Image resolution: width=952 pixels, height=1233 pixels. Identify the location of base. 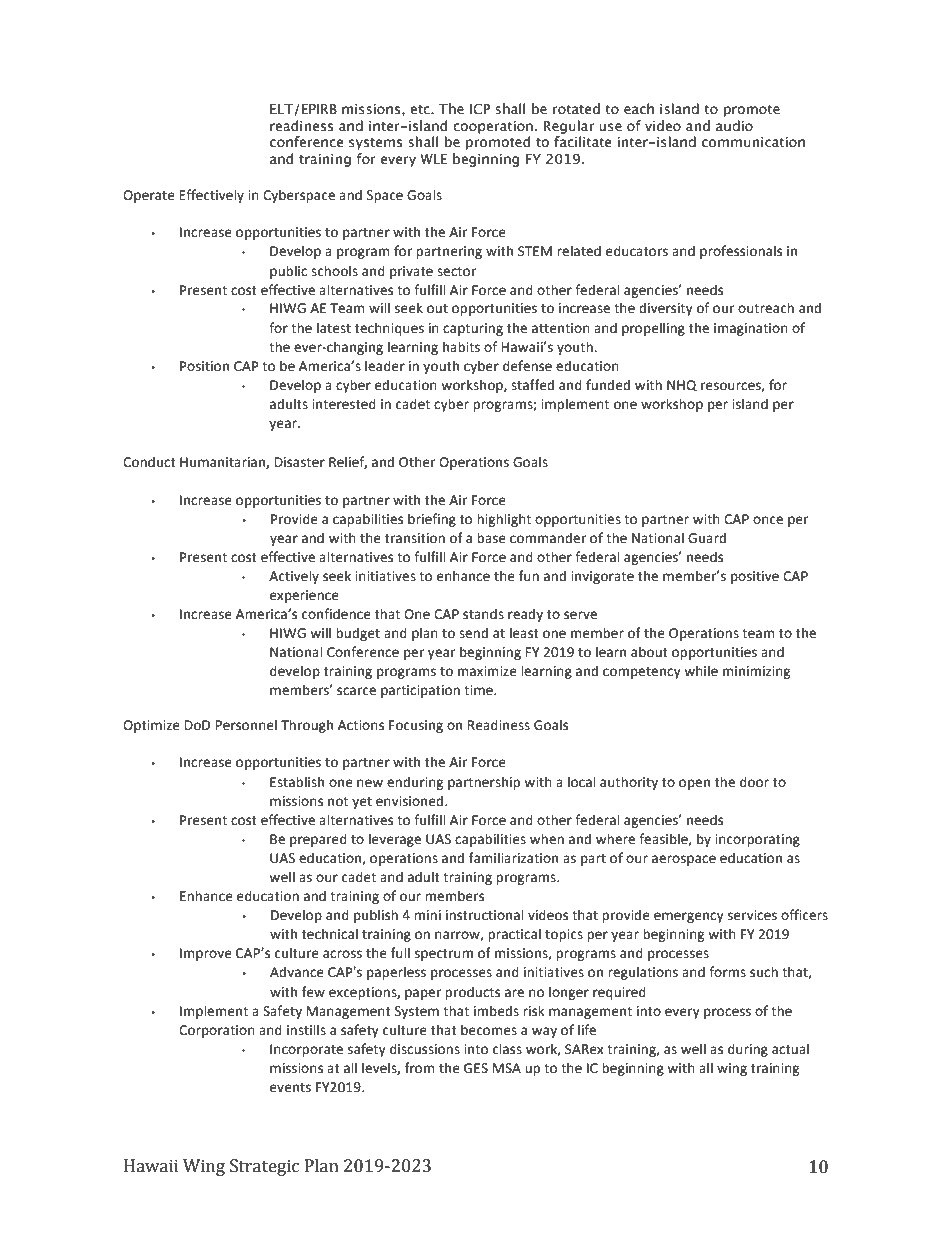
(491, 538).
